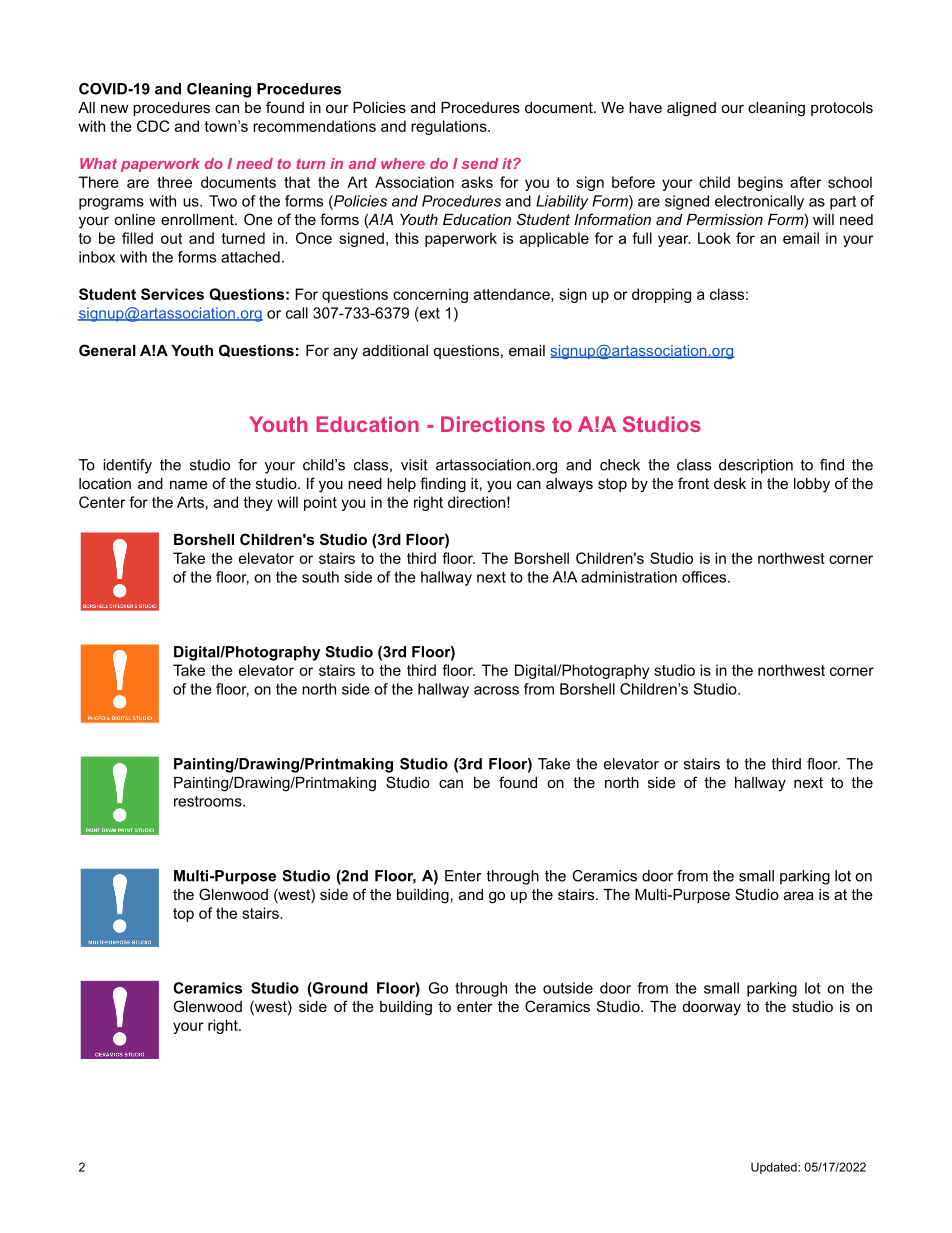  I want to click on across, so click(496, 690).
